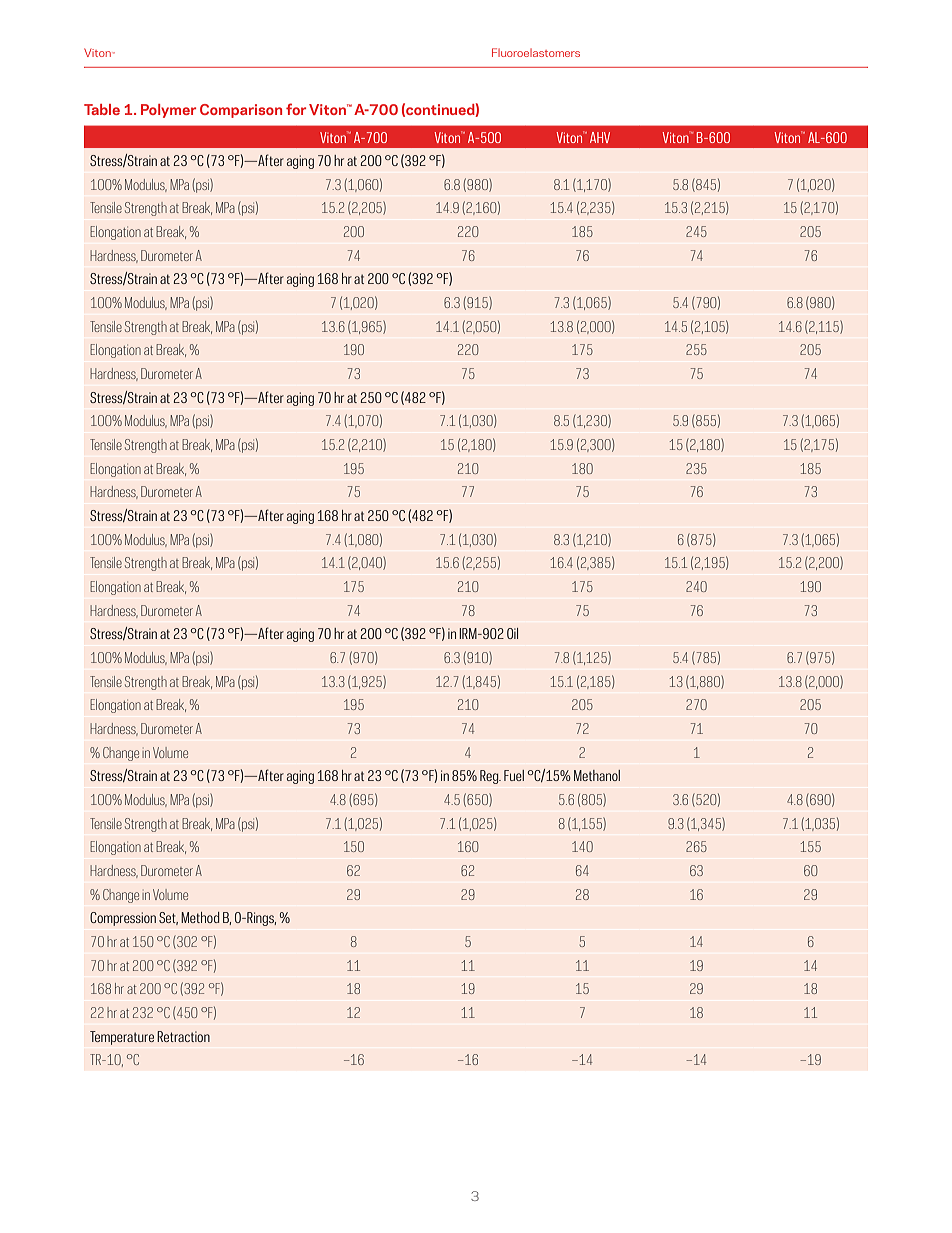 The height and width of the page is (1233, 952). Describe the element at coordinates (514, 775) in the page. I see `Fuel` at that location.
